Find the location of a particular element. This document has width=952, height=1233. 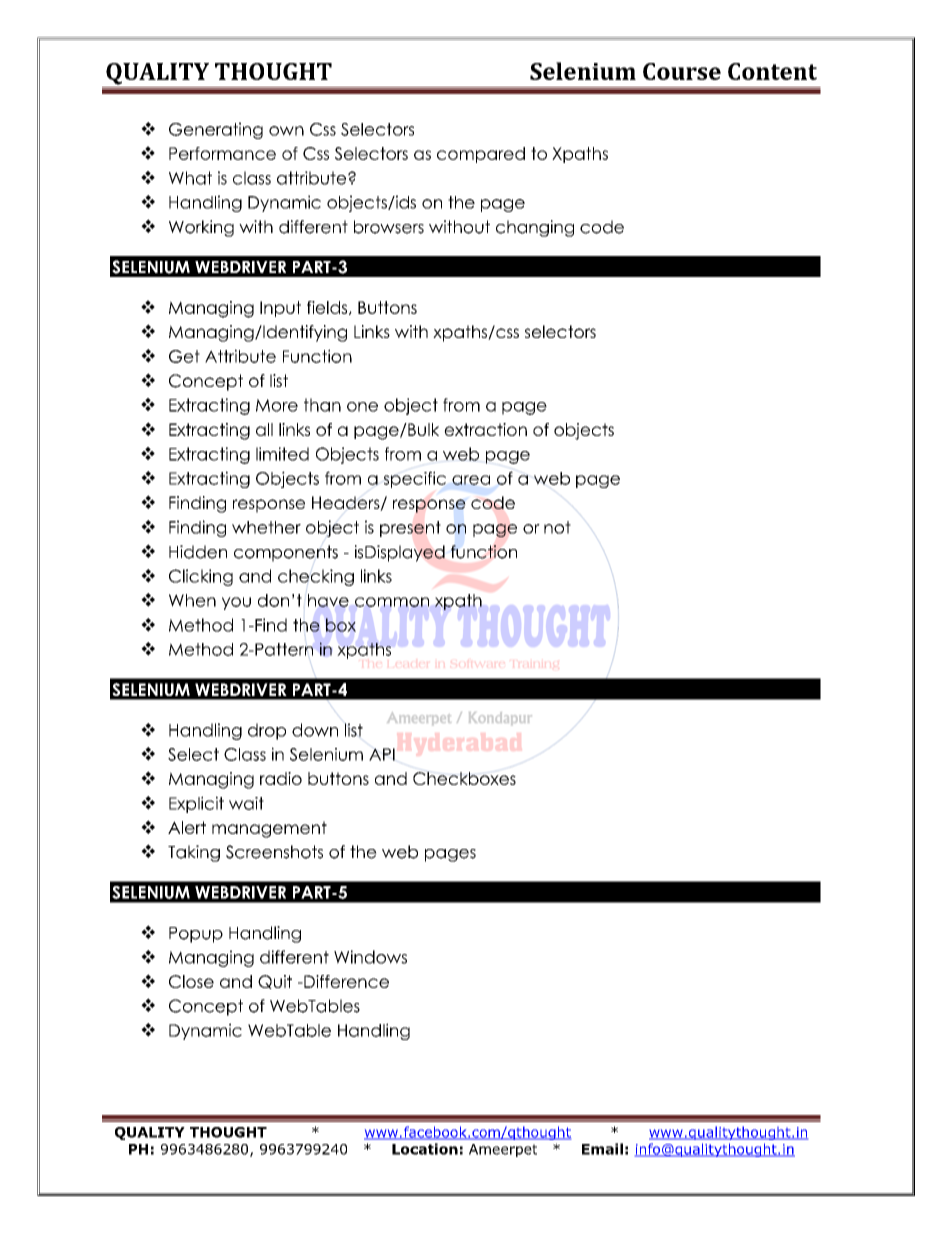

common is located at coordinates (392, 602).
